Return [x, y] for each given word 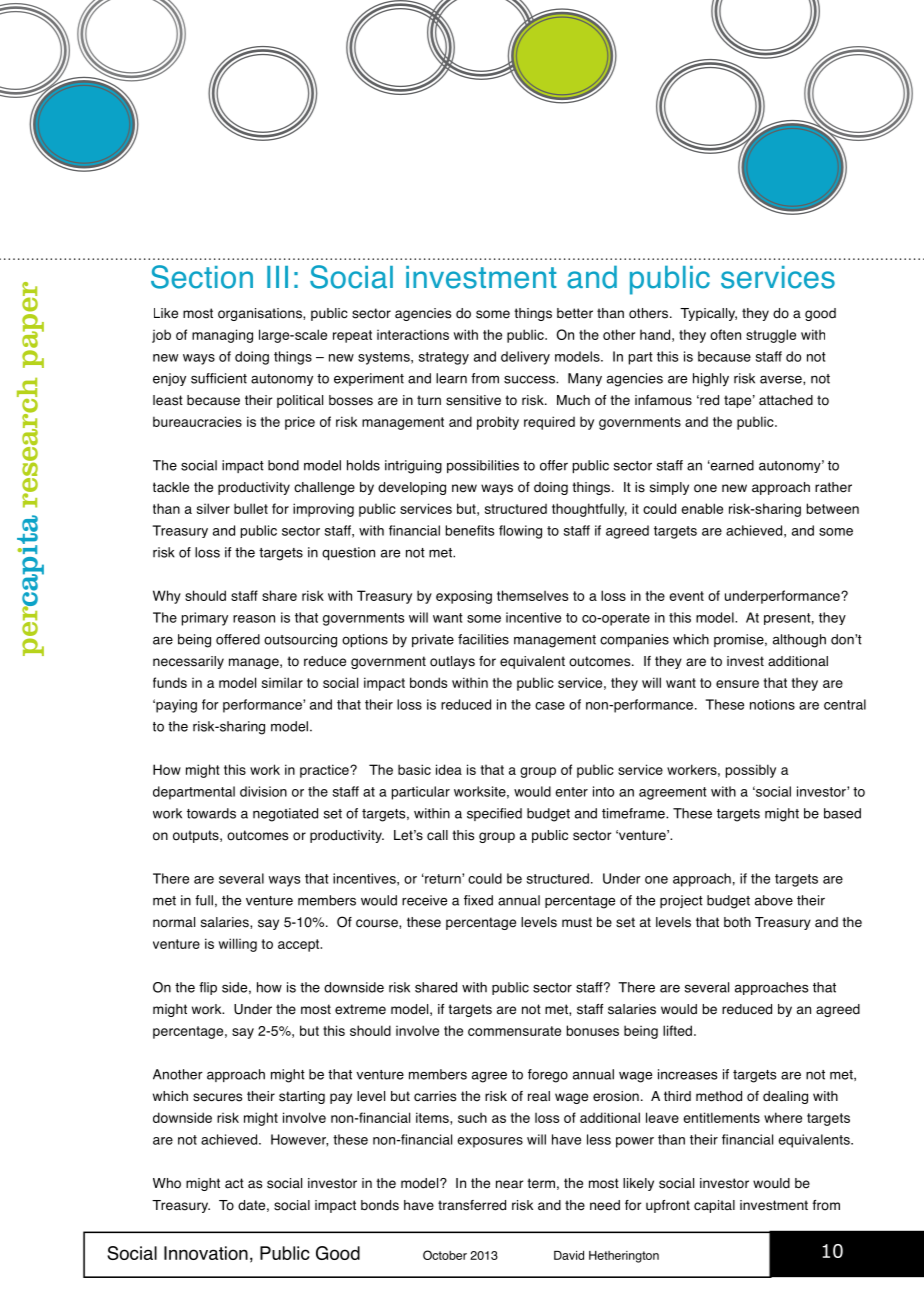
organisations [261, 314]
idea [449, 769]
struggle [771, 336]
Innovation [206, 1253]
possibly [751, 771]
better [575, 313]
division [263, 791]
